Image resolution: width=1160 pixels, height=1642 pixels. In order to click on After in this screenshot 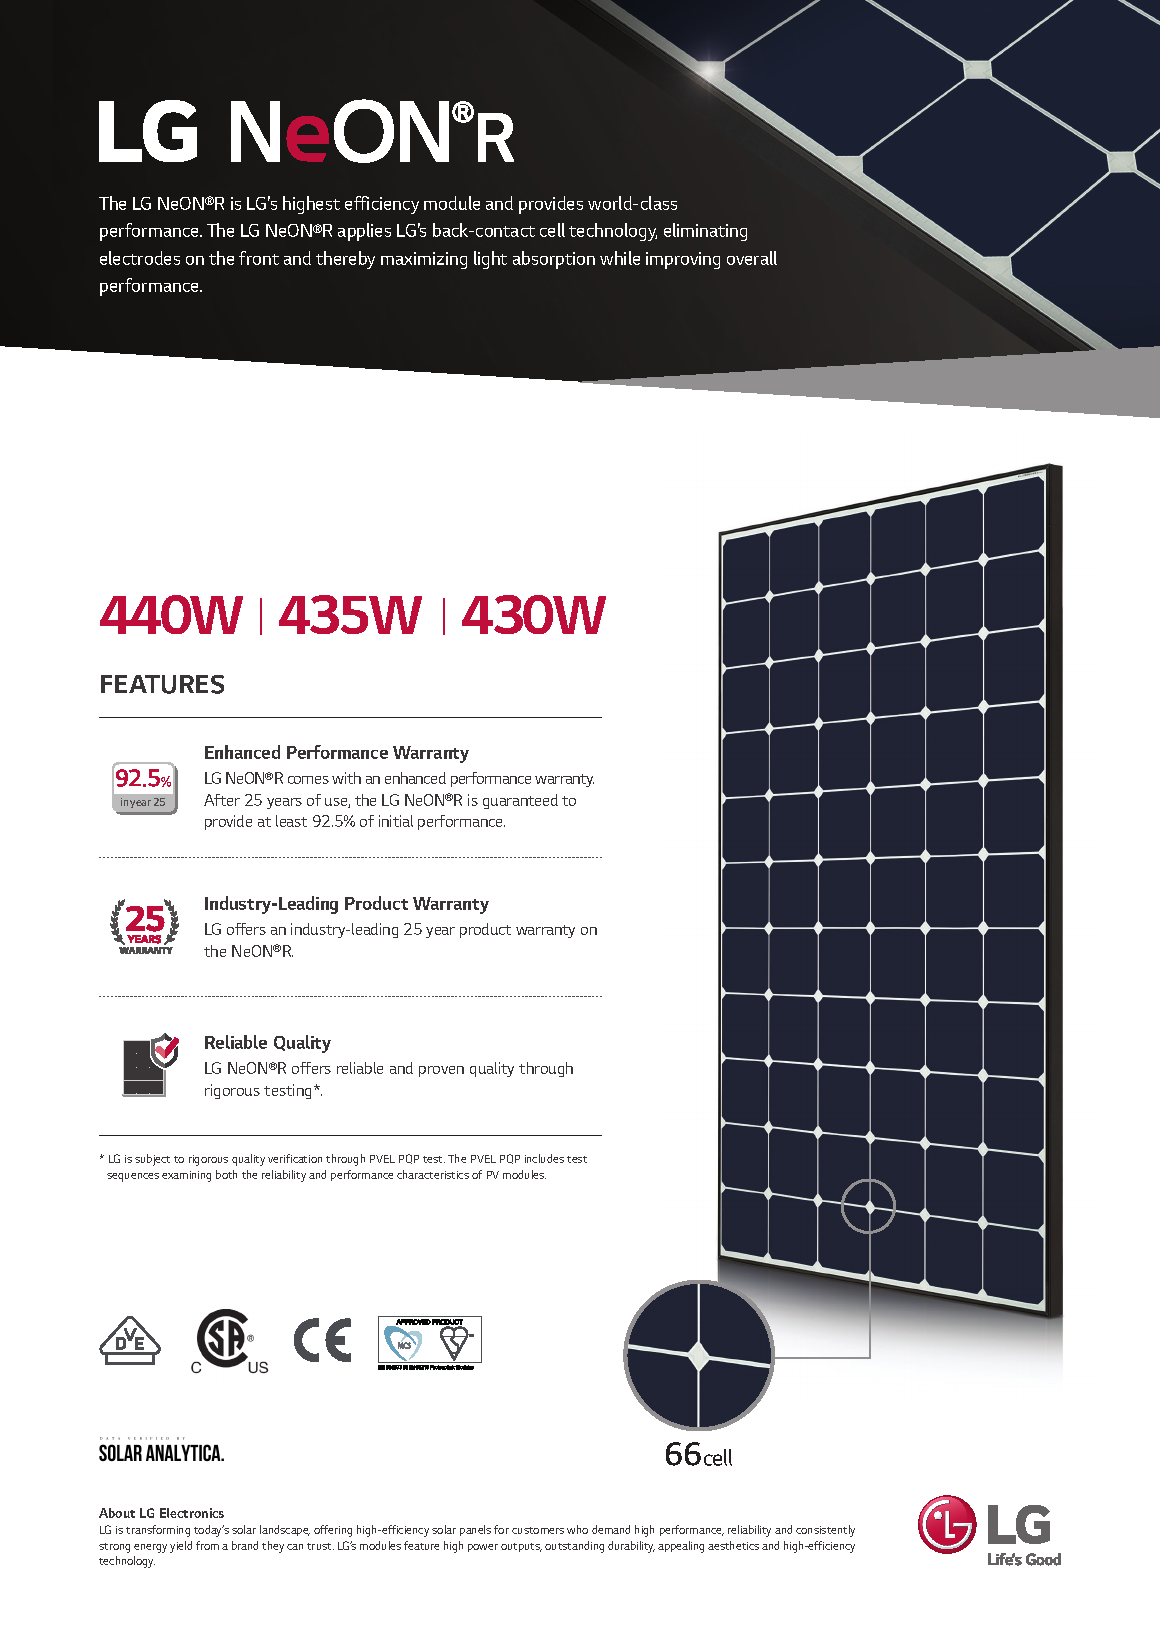, I will do `click(222, 800)`.
